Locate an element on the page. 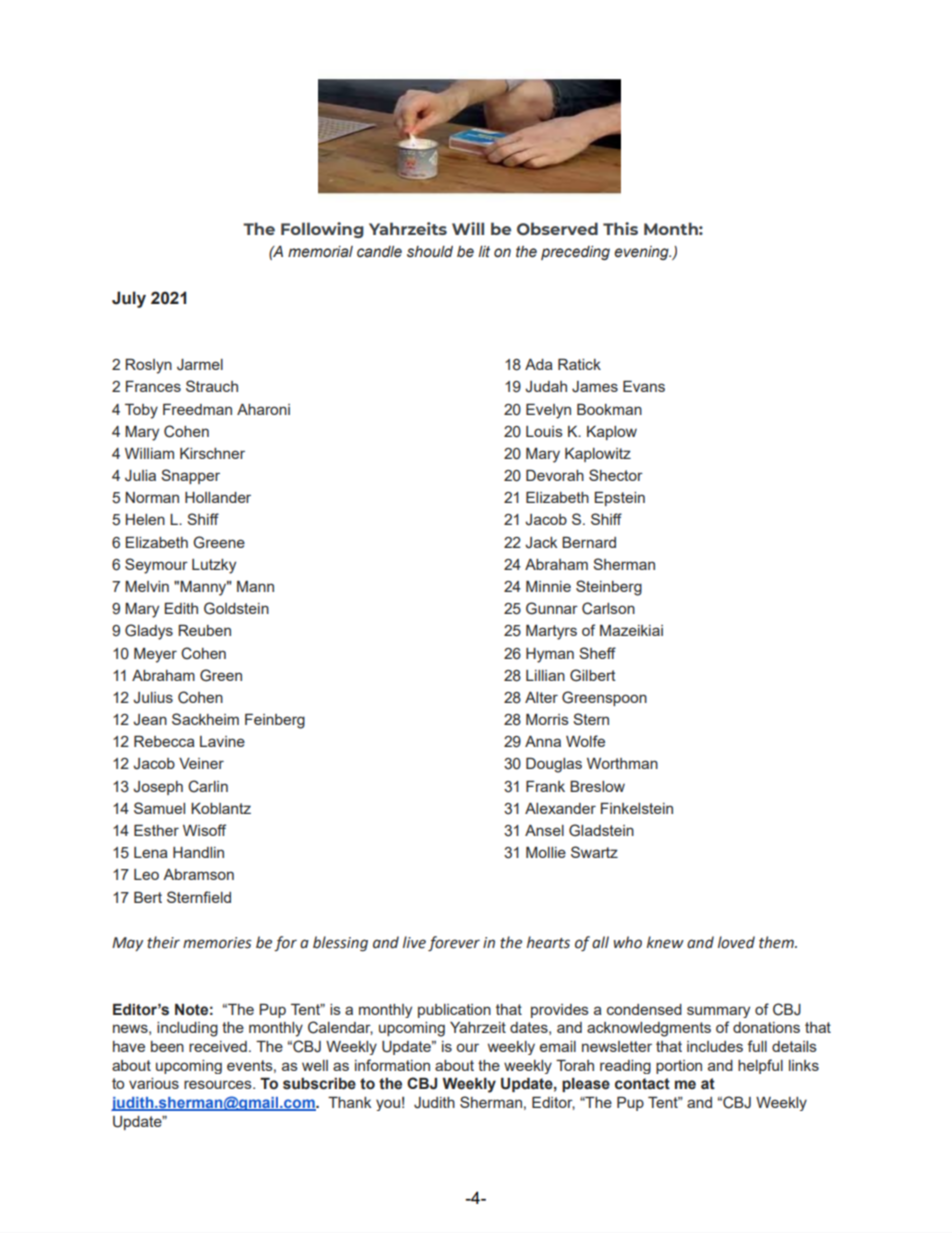 The height and width of the document is (1233, 952). July is located at coordinates (129, 299).
